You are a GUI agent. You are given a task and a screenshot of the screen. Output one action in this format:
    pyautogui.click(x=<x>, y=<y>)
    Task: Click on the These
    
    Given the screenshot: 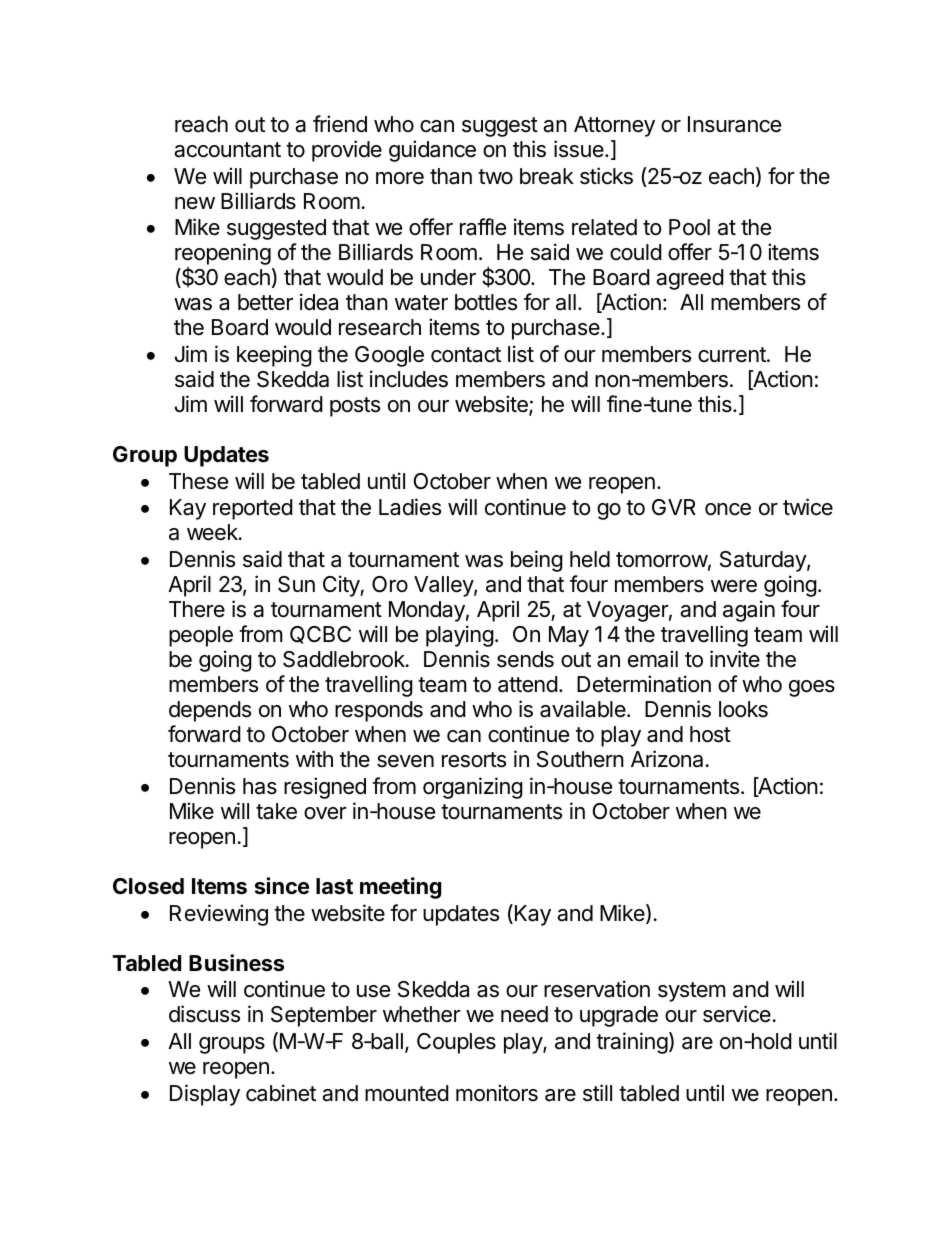 What is the action you would take?
    pyautogui.click(x=198, y=481)
